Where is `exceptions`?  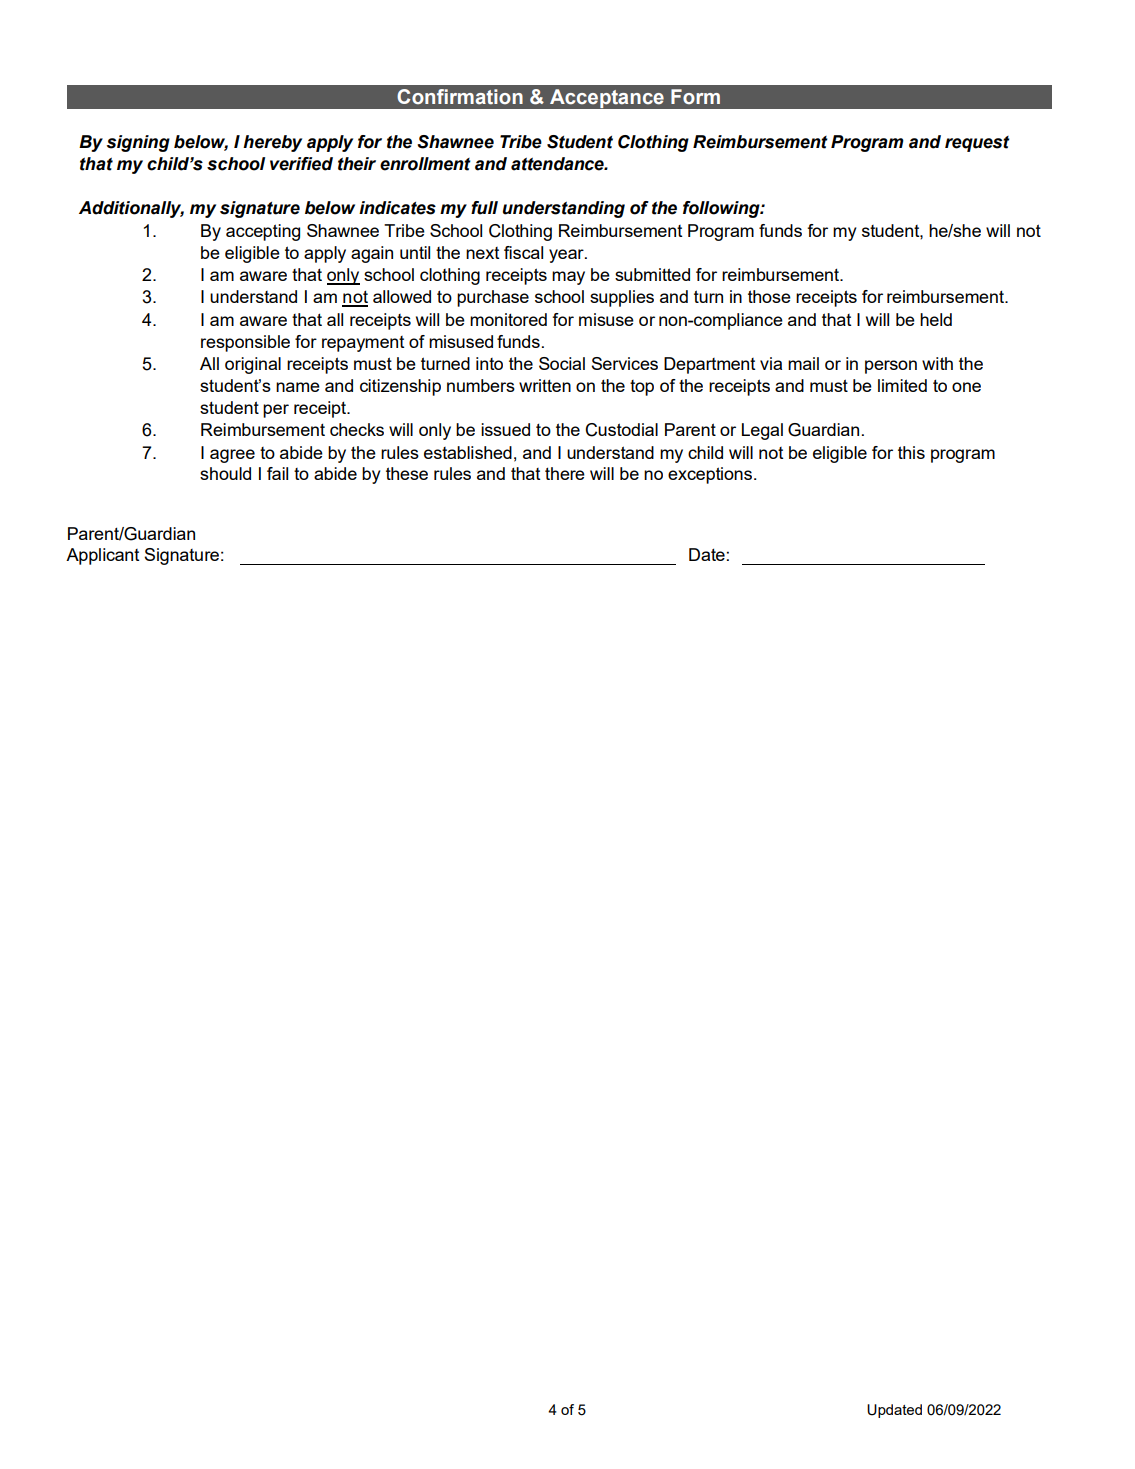
exceptions is located at coordinates (711, 475).
